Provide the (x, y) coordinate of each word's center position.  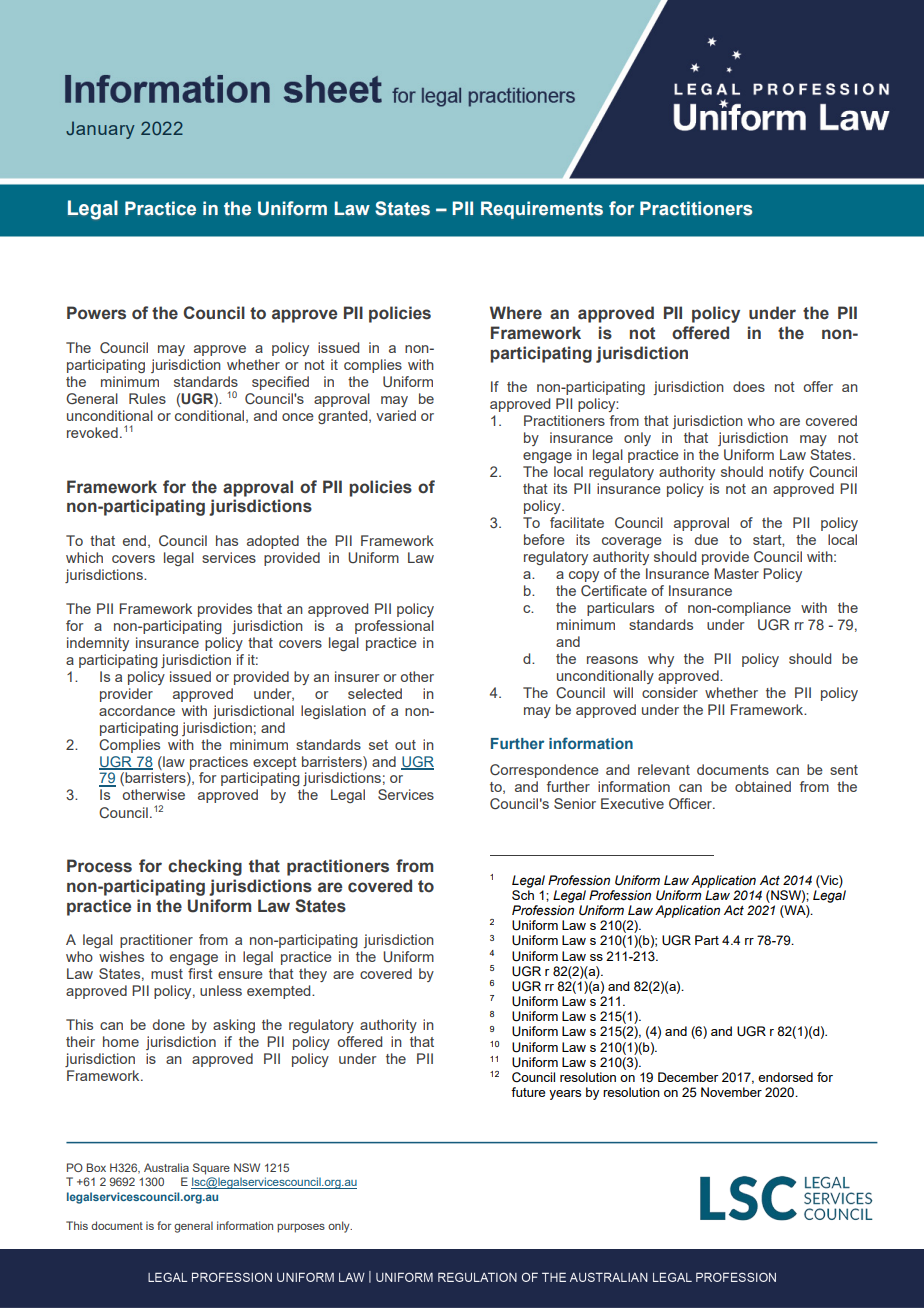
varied (396, 415)
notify (786, 473)
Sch (523, 895)
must (167, 974)
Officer (691, 803)
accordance (137, 710)
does (749, 386)
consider (670, 692)
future (528, 1092)
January (100, 130)
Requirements (542, 210)
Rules (147, 398)
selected (375, 693)
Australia (166, 1167)
